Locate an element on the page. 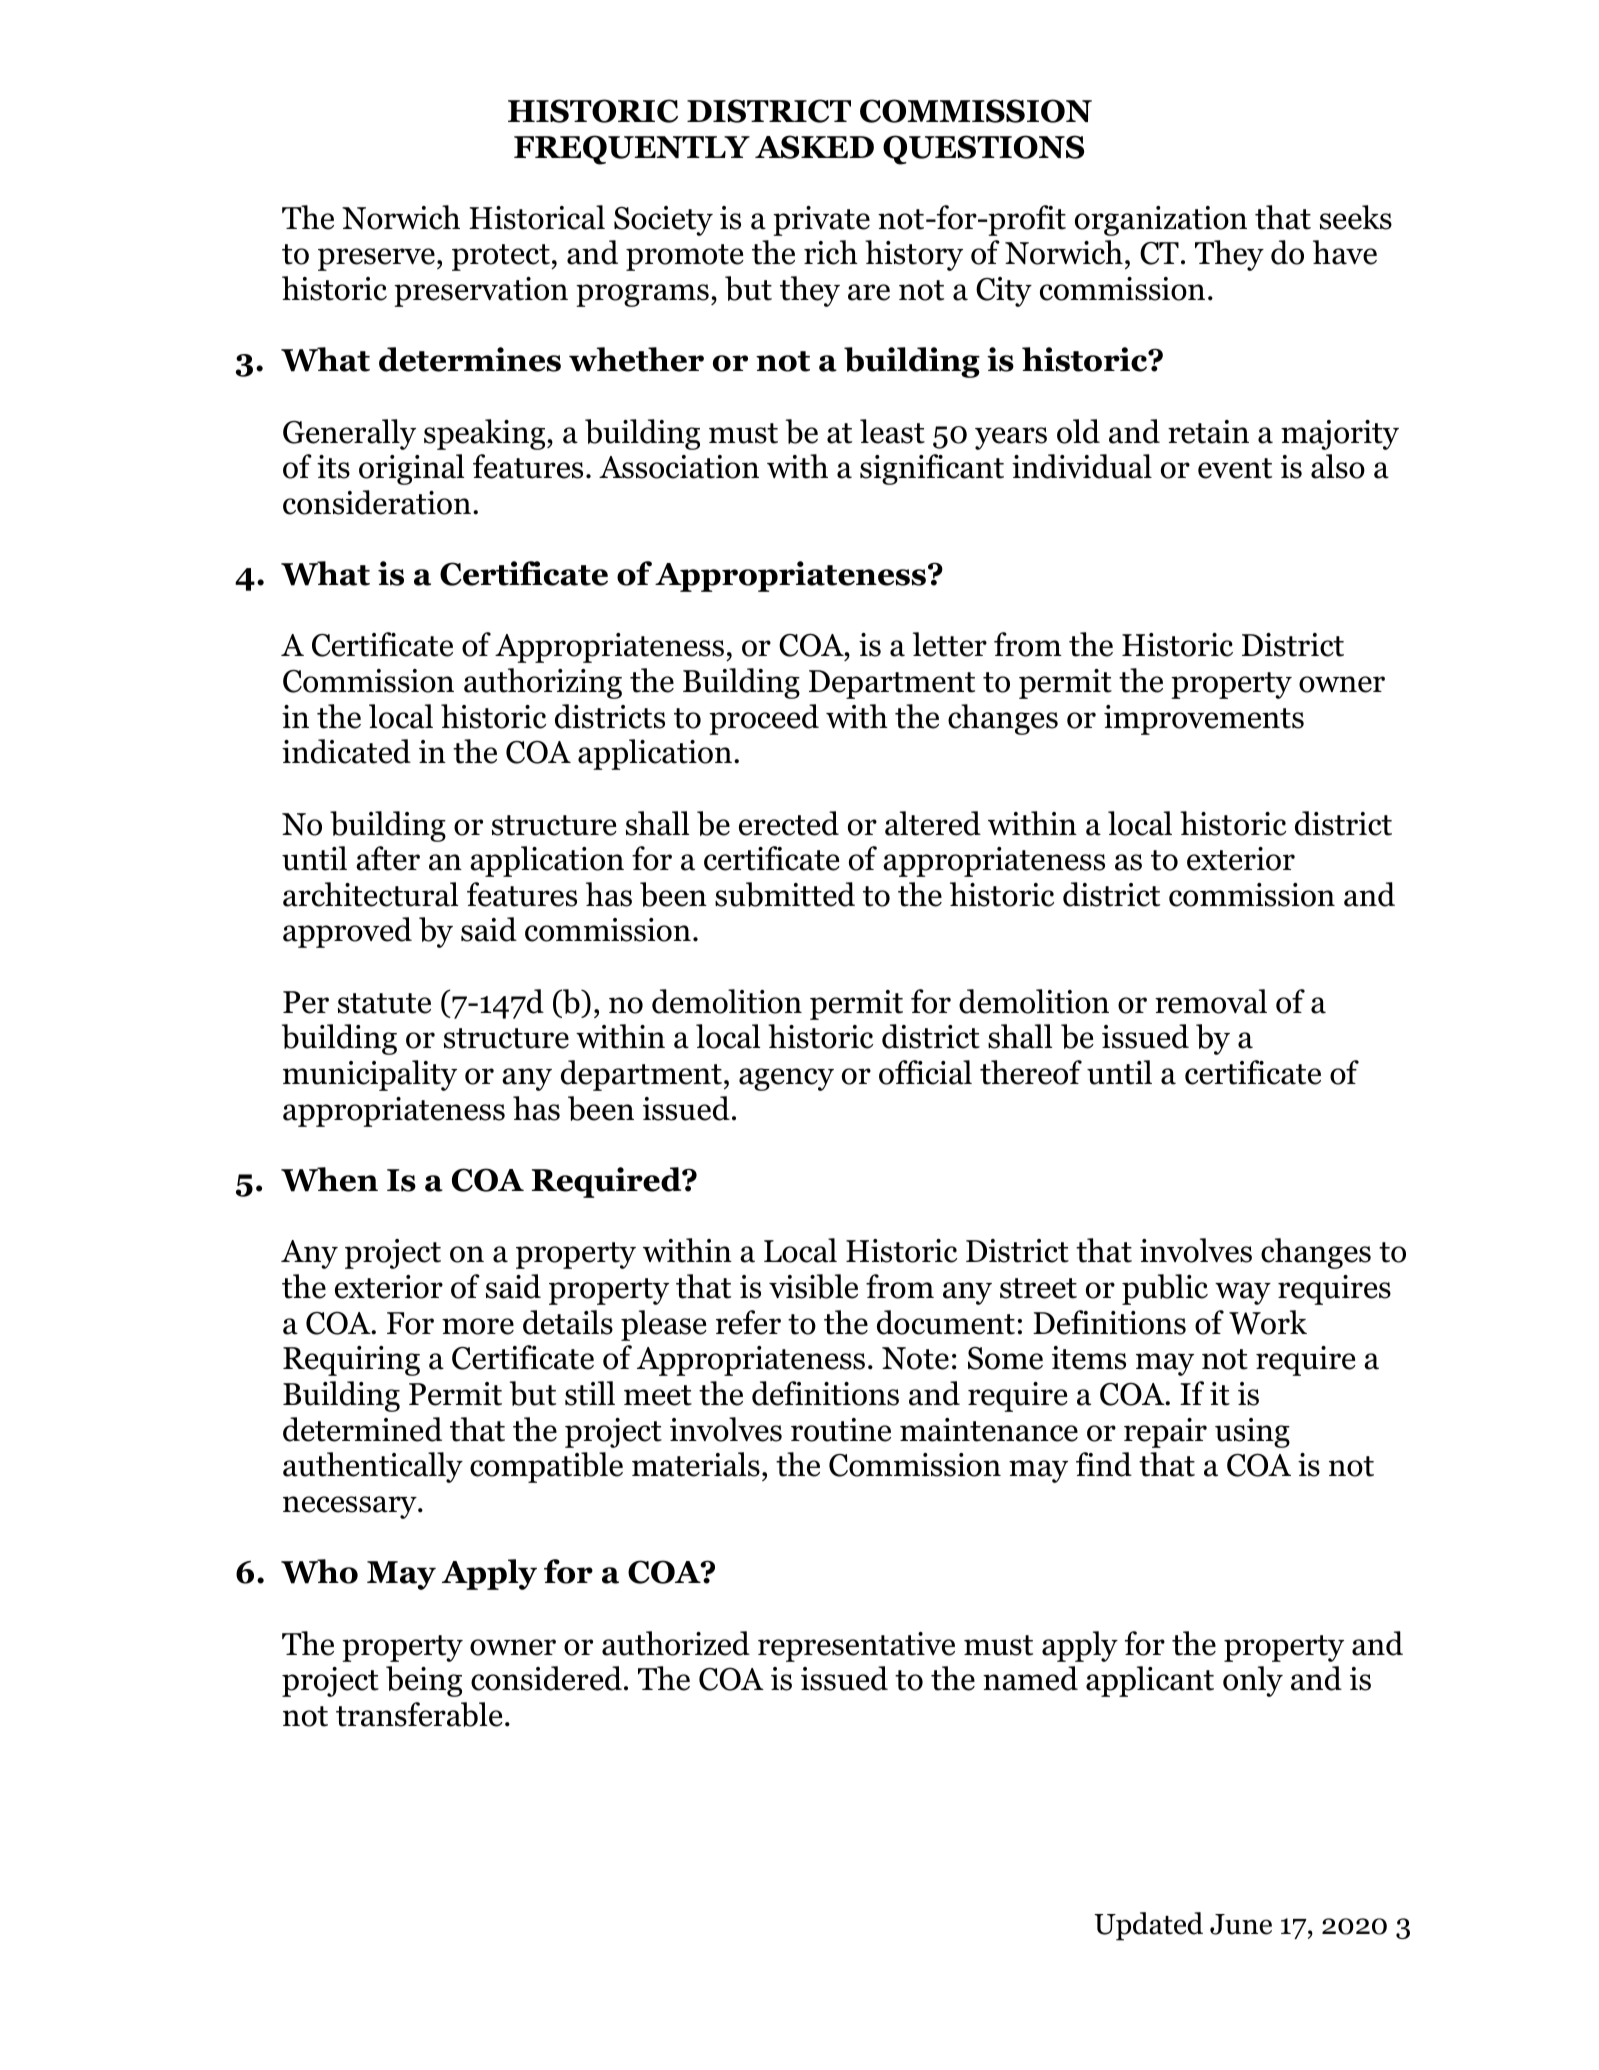  statute is located at coordinates (384, 1003).
